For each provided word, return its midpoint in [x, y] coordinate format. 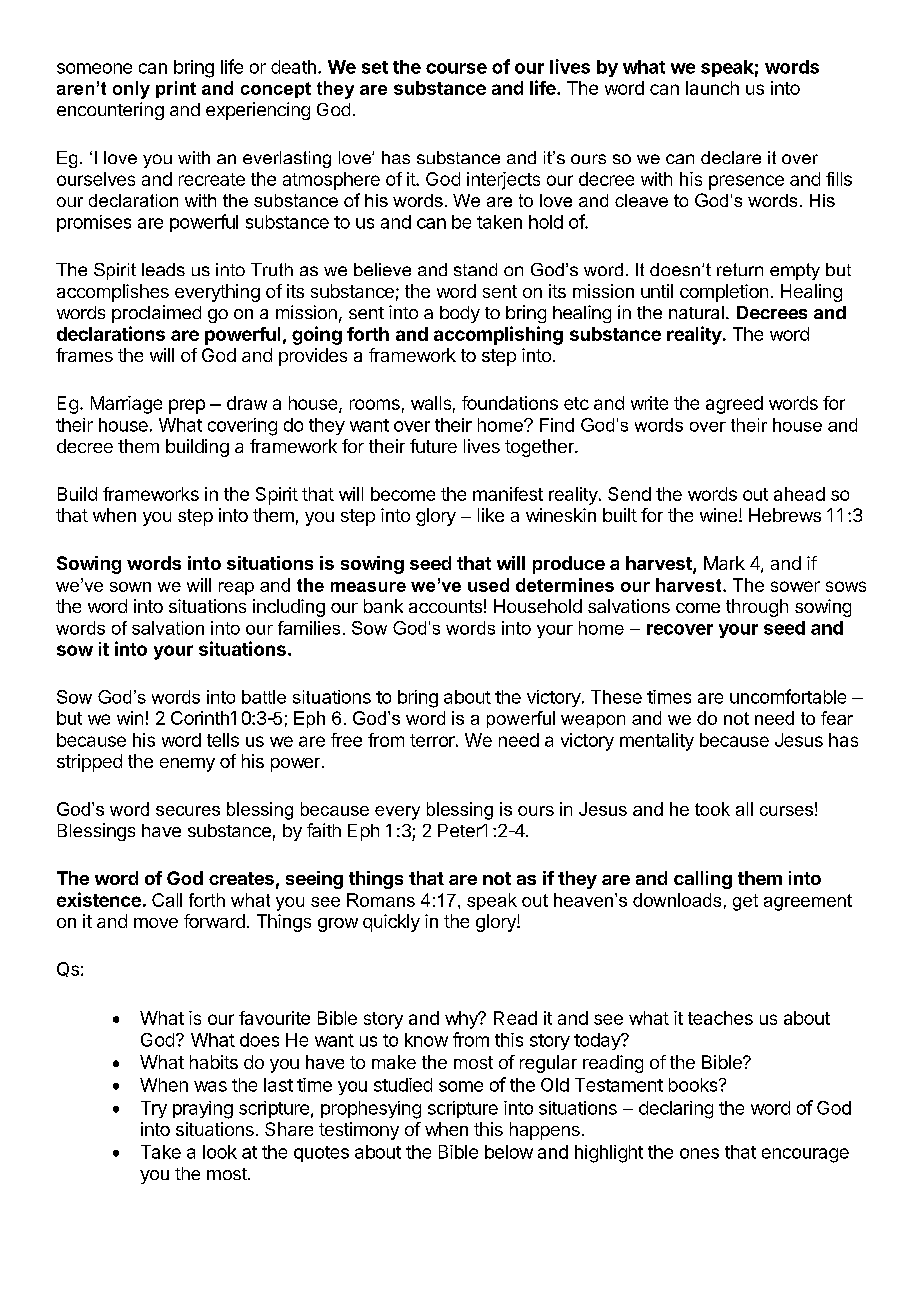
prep [187, 406]
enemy [187, 765]
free [346, 740]
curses [786, 811]
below [509, 1152]
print [176, 89]
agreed [734, 405]
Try [154, 1109]
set [375, 67]
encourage [805, 1155]
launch [712, 88]
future [433, 446]
